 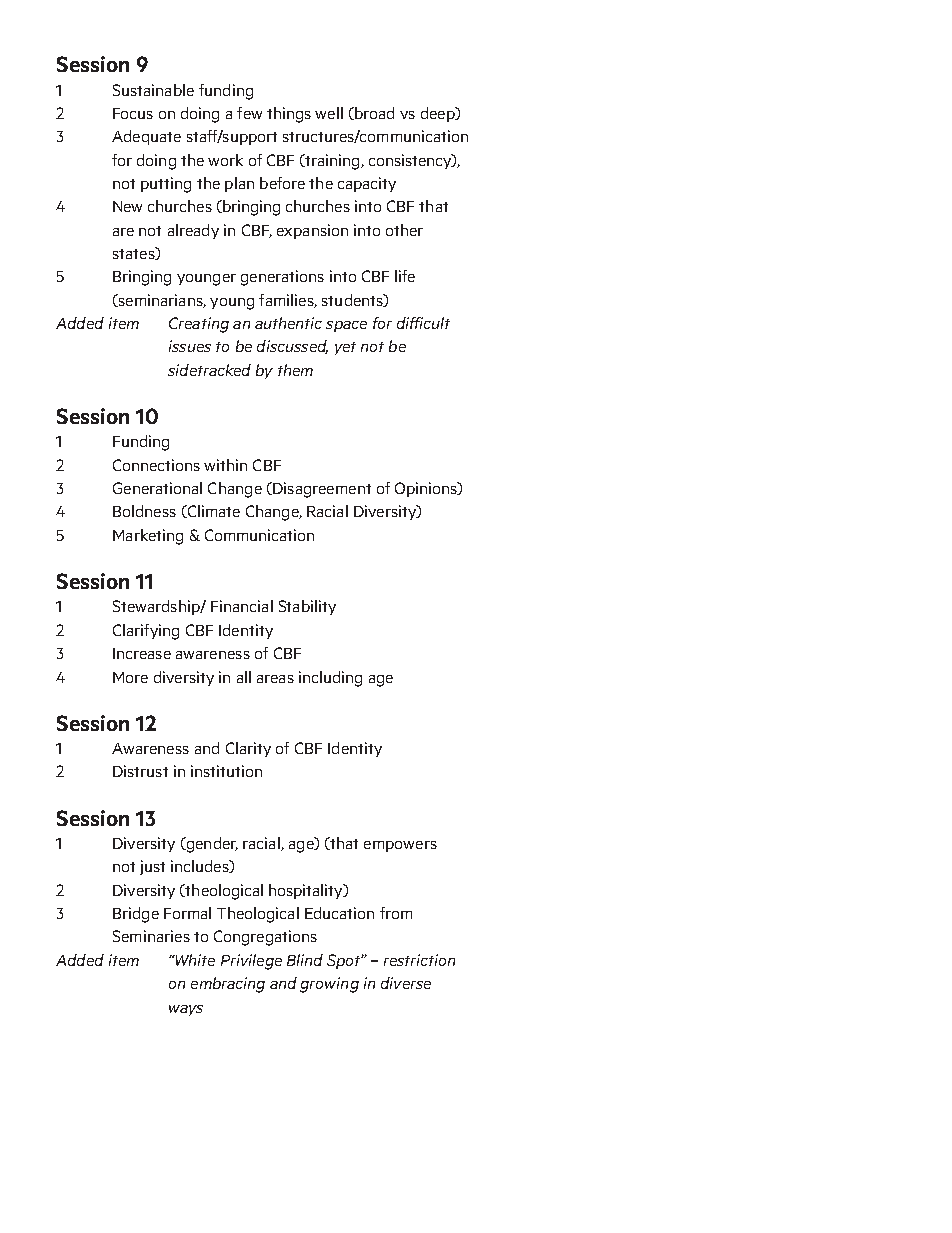 I want to click on Sustainable, so click(x=153, y=90).
